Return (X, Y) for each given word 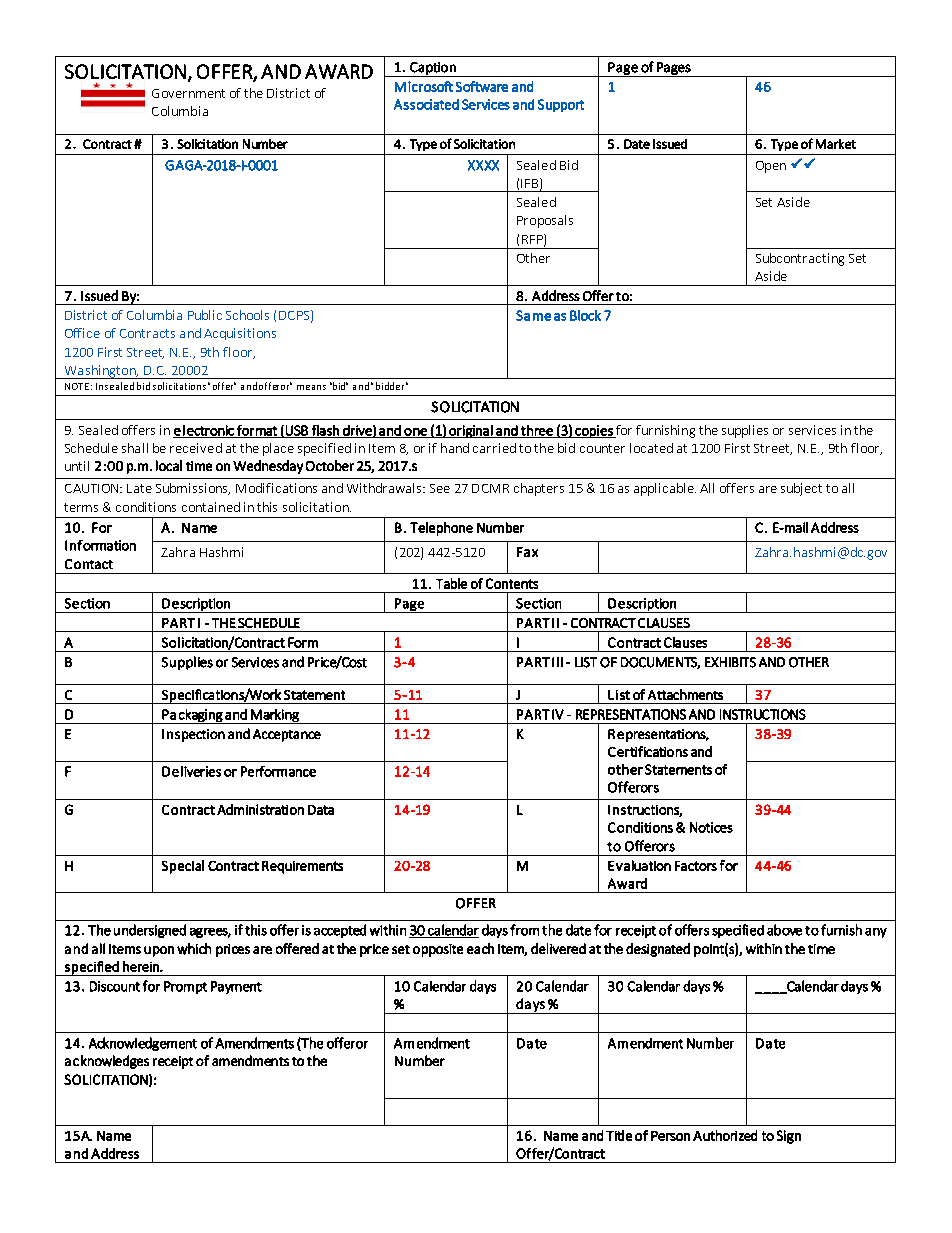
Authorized (725, 1135)
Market (836, 144)
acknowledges (107, 1062)
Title (619, 1135)
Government (188, 93)
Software (482, 86)
